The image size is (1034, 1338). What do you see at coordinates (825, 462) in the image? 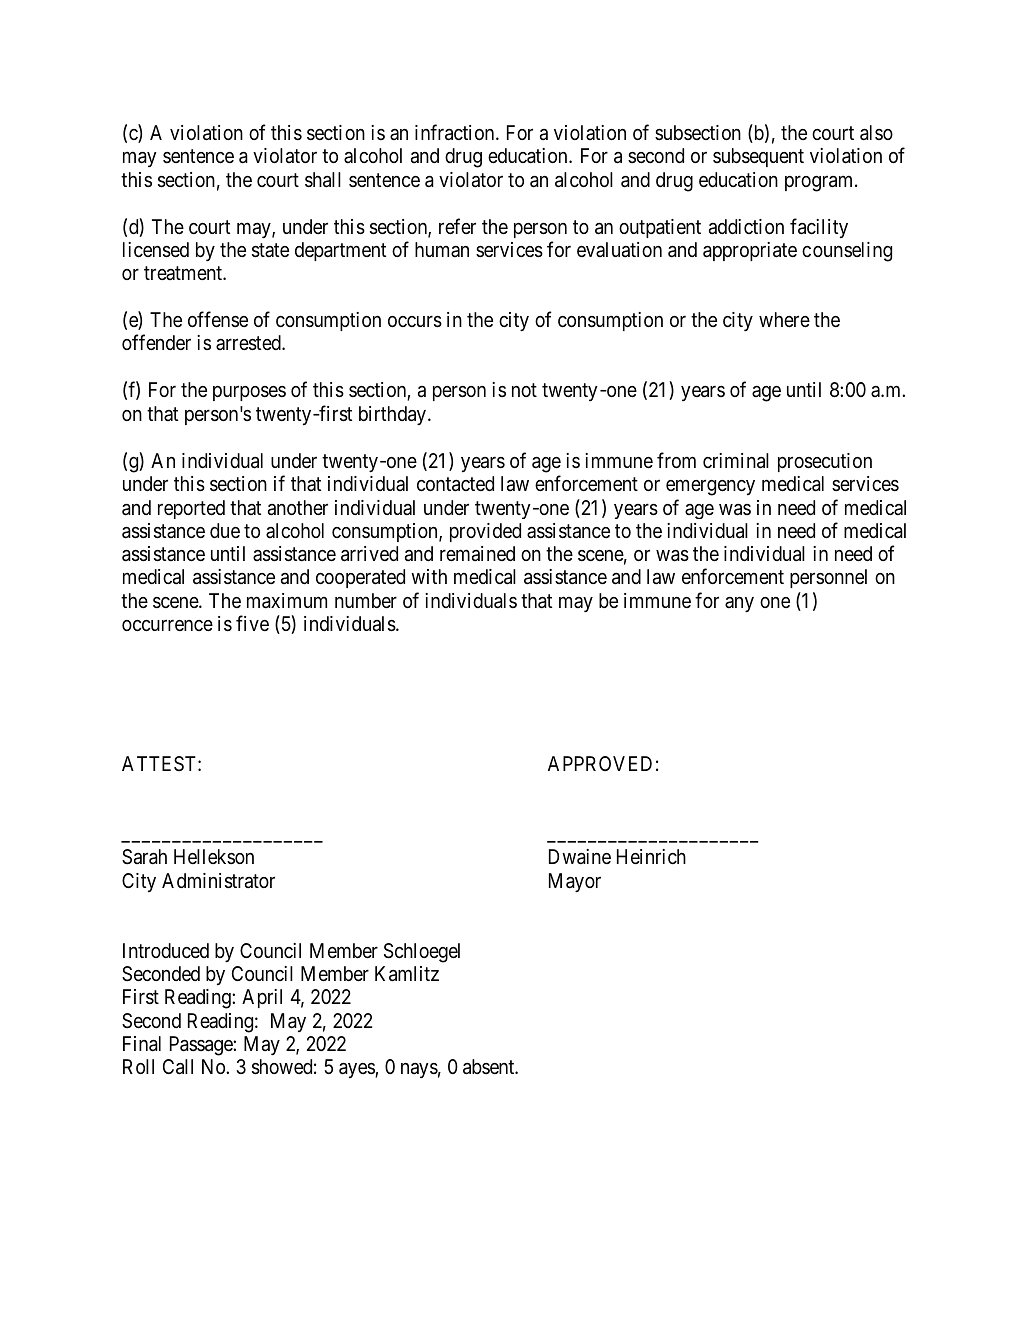
I see `prosecution` at bounding box center [825, 462].
